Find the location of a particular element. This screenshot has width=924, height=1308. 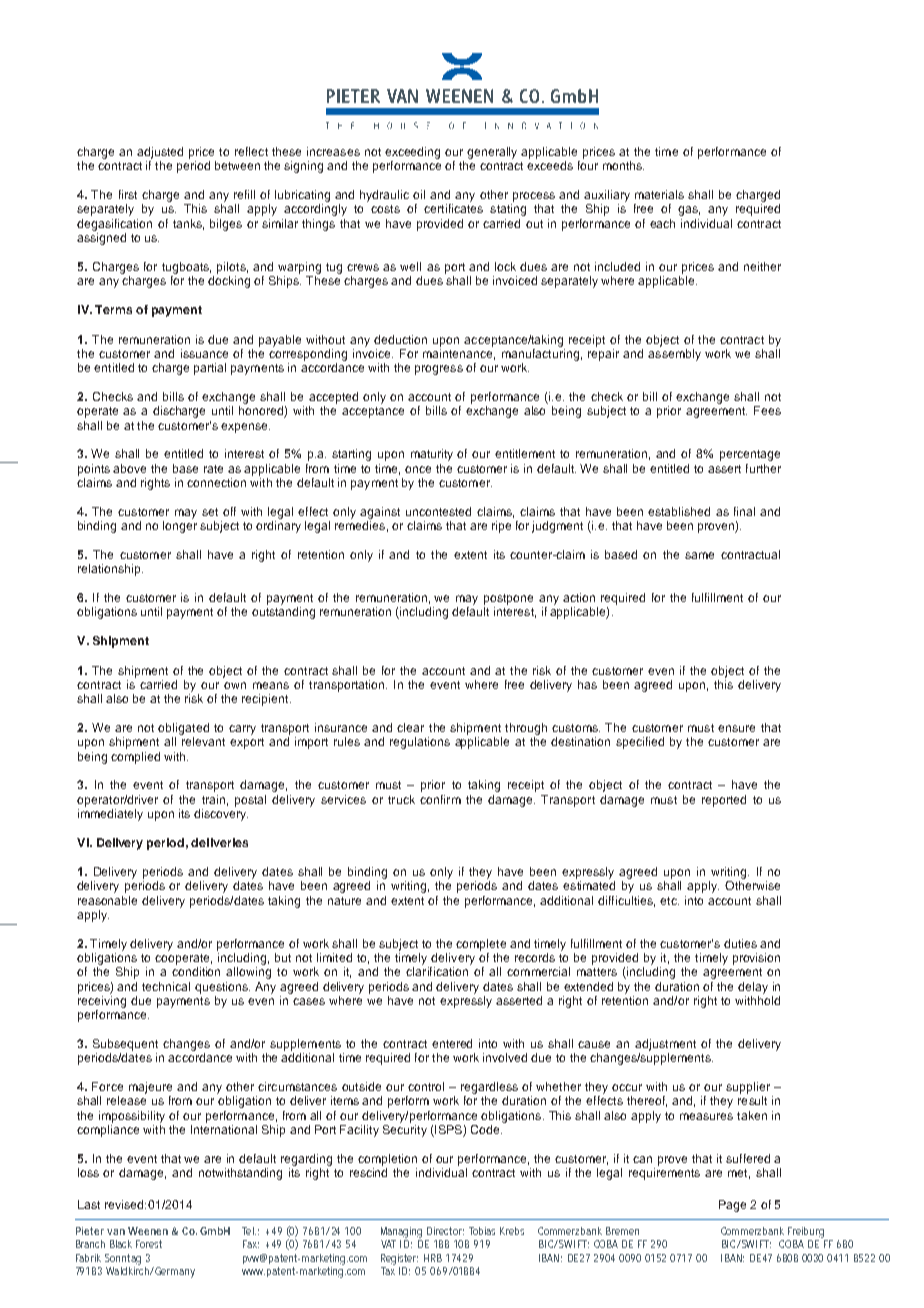

complete is located at coordinates (481, 945).
